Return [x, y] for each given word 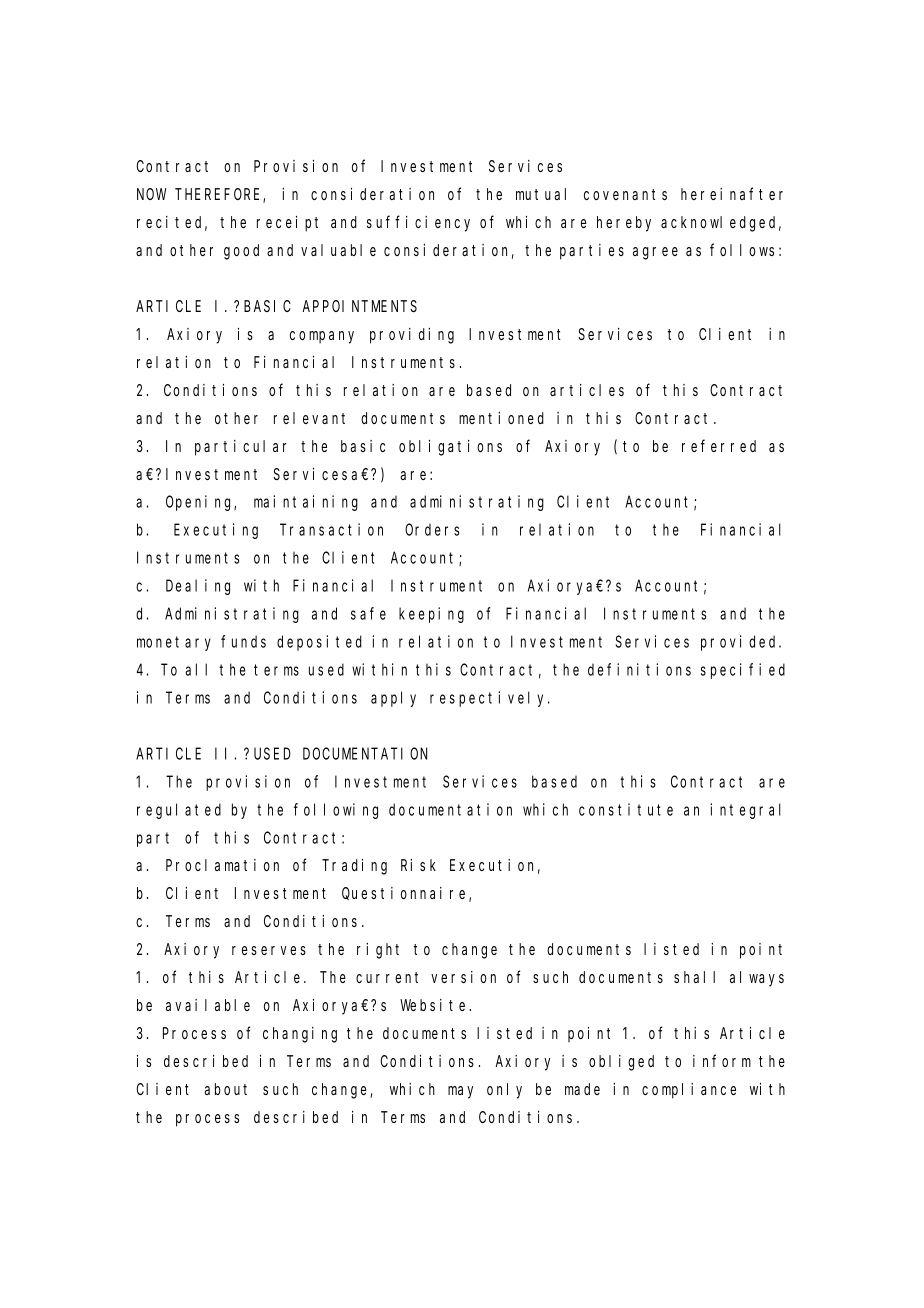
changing [300, 1035]
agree [655, 253]
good [241, 252]
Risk [418, 865]
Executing [216, 531]
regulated [179, 811]
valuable [338, 250]
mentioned [501, 418]
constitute [626, 809]
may [460, 1092]
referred [719, 445]
